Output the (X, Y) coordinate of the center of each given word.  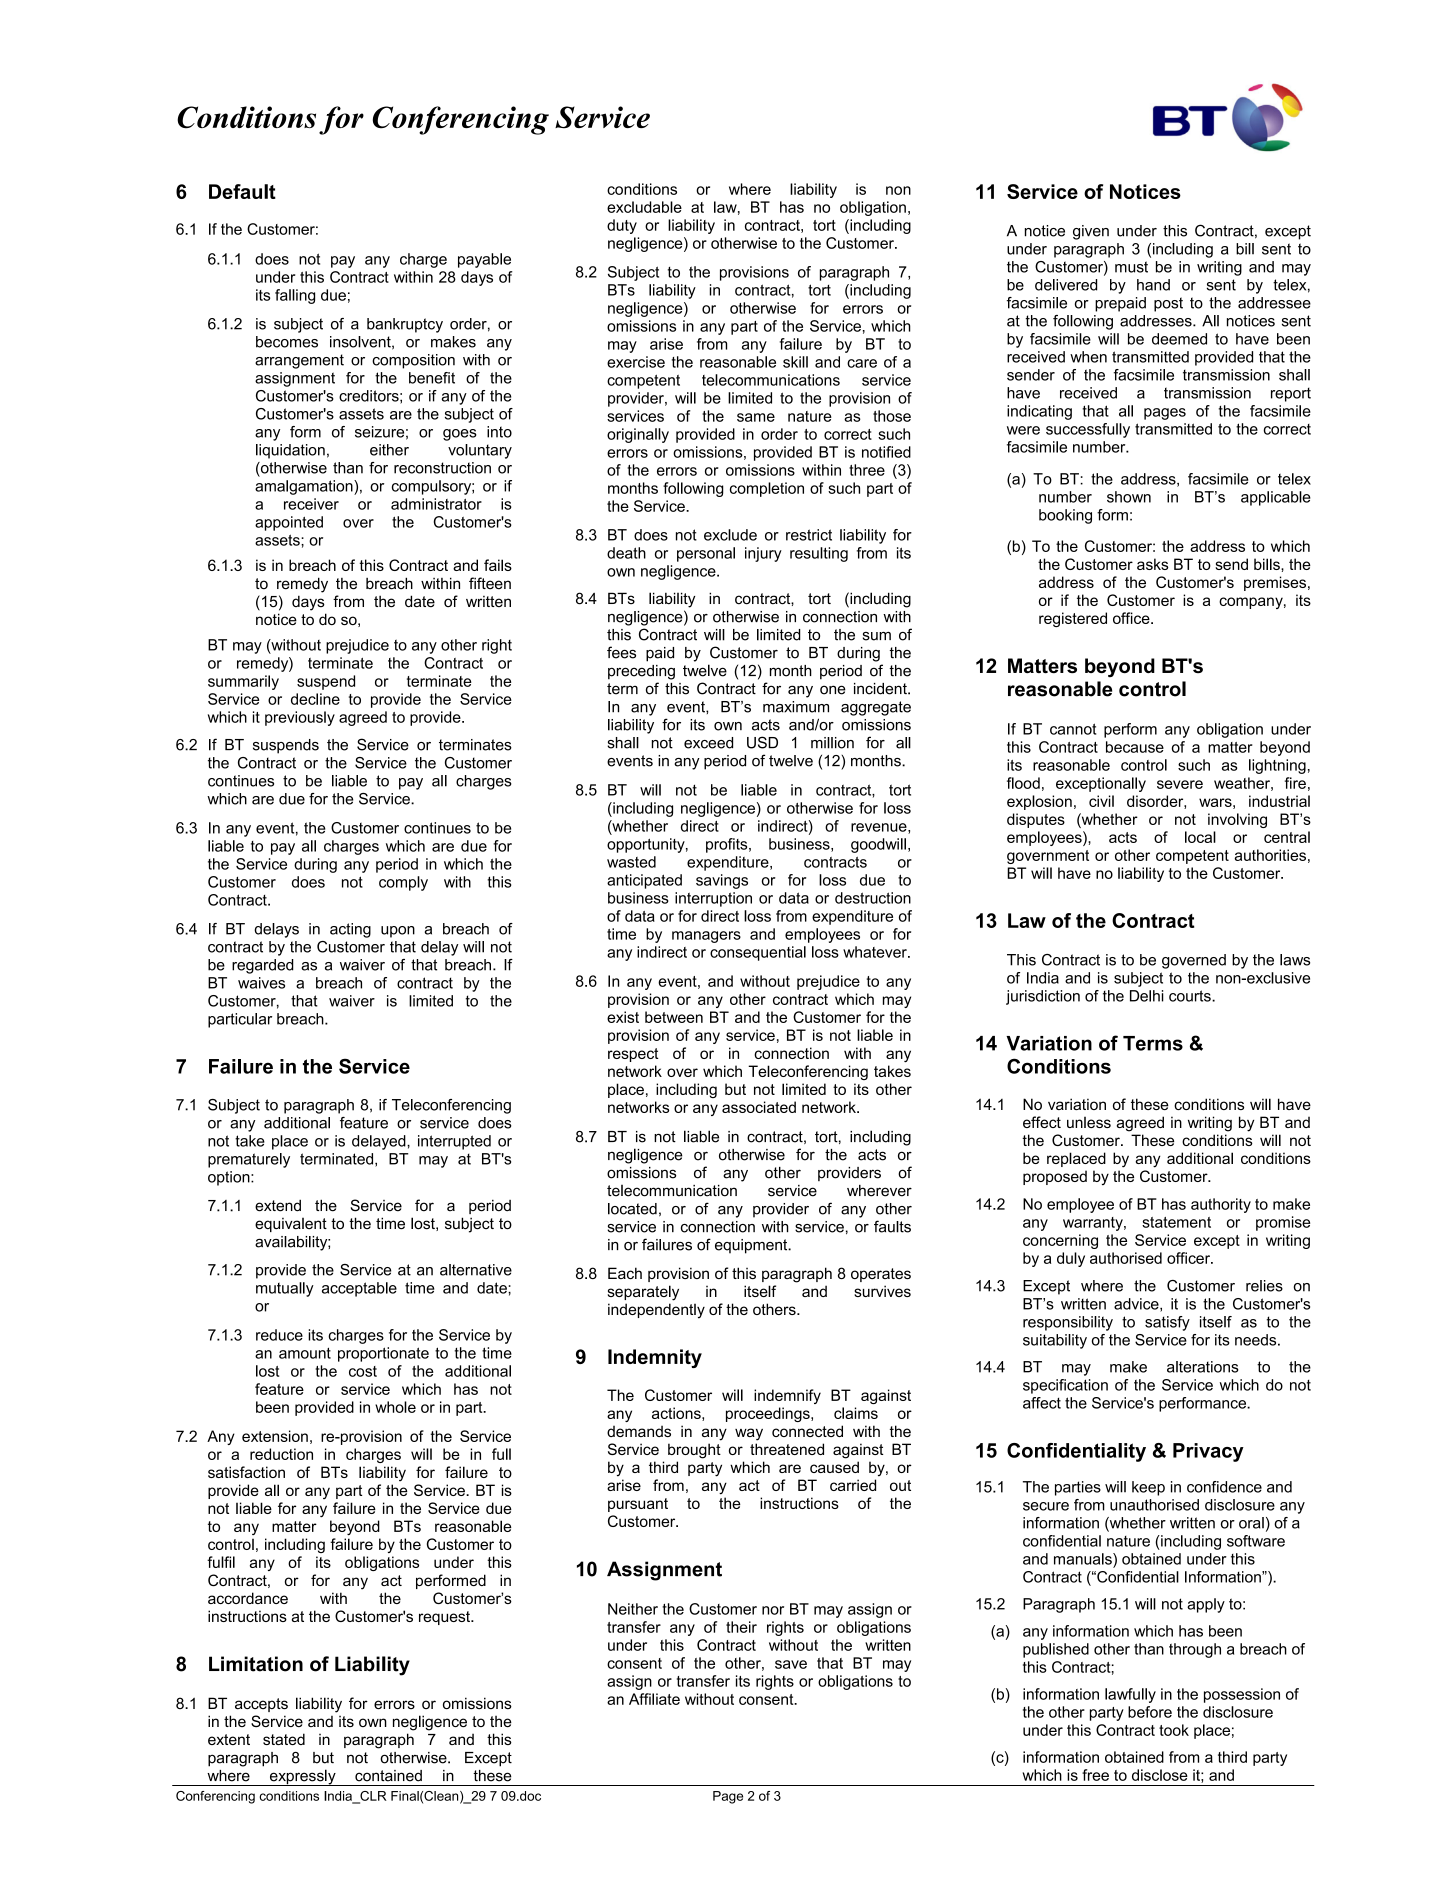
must (1131, 267)
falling (295, 296)
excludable (644, 207)
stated (284, 1739)
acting (350, 930)
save (791, 1664)
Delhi (1147, 996)
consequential (758, 953)
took (1174, 1730)
